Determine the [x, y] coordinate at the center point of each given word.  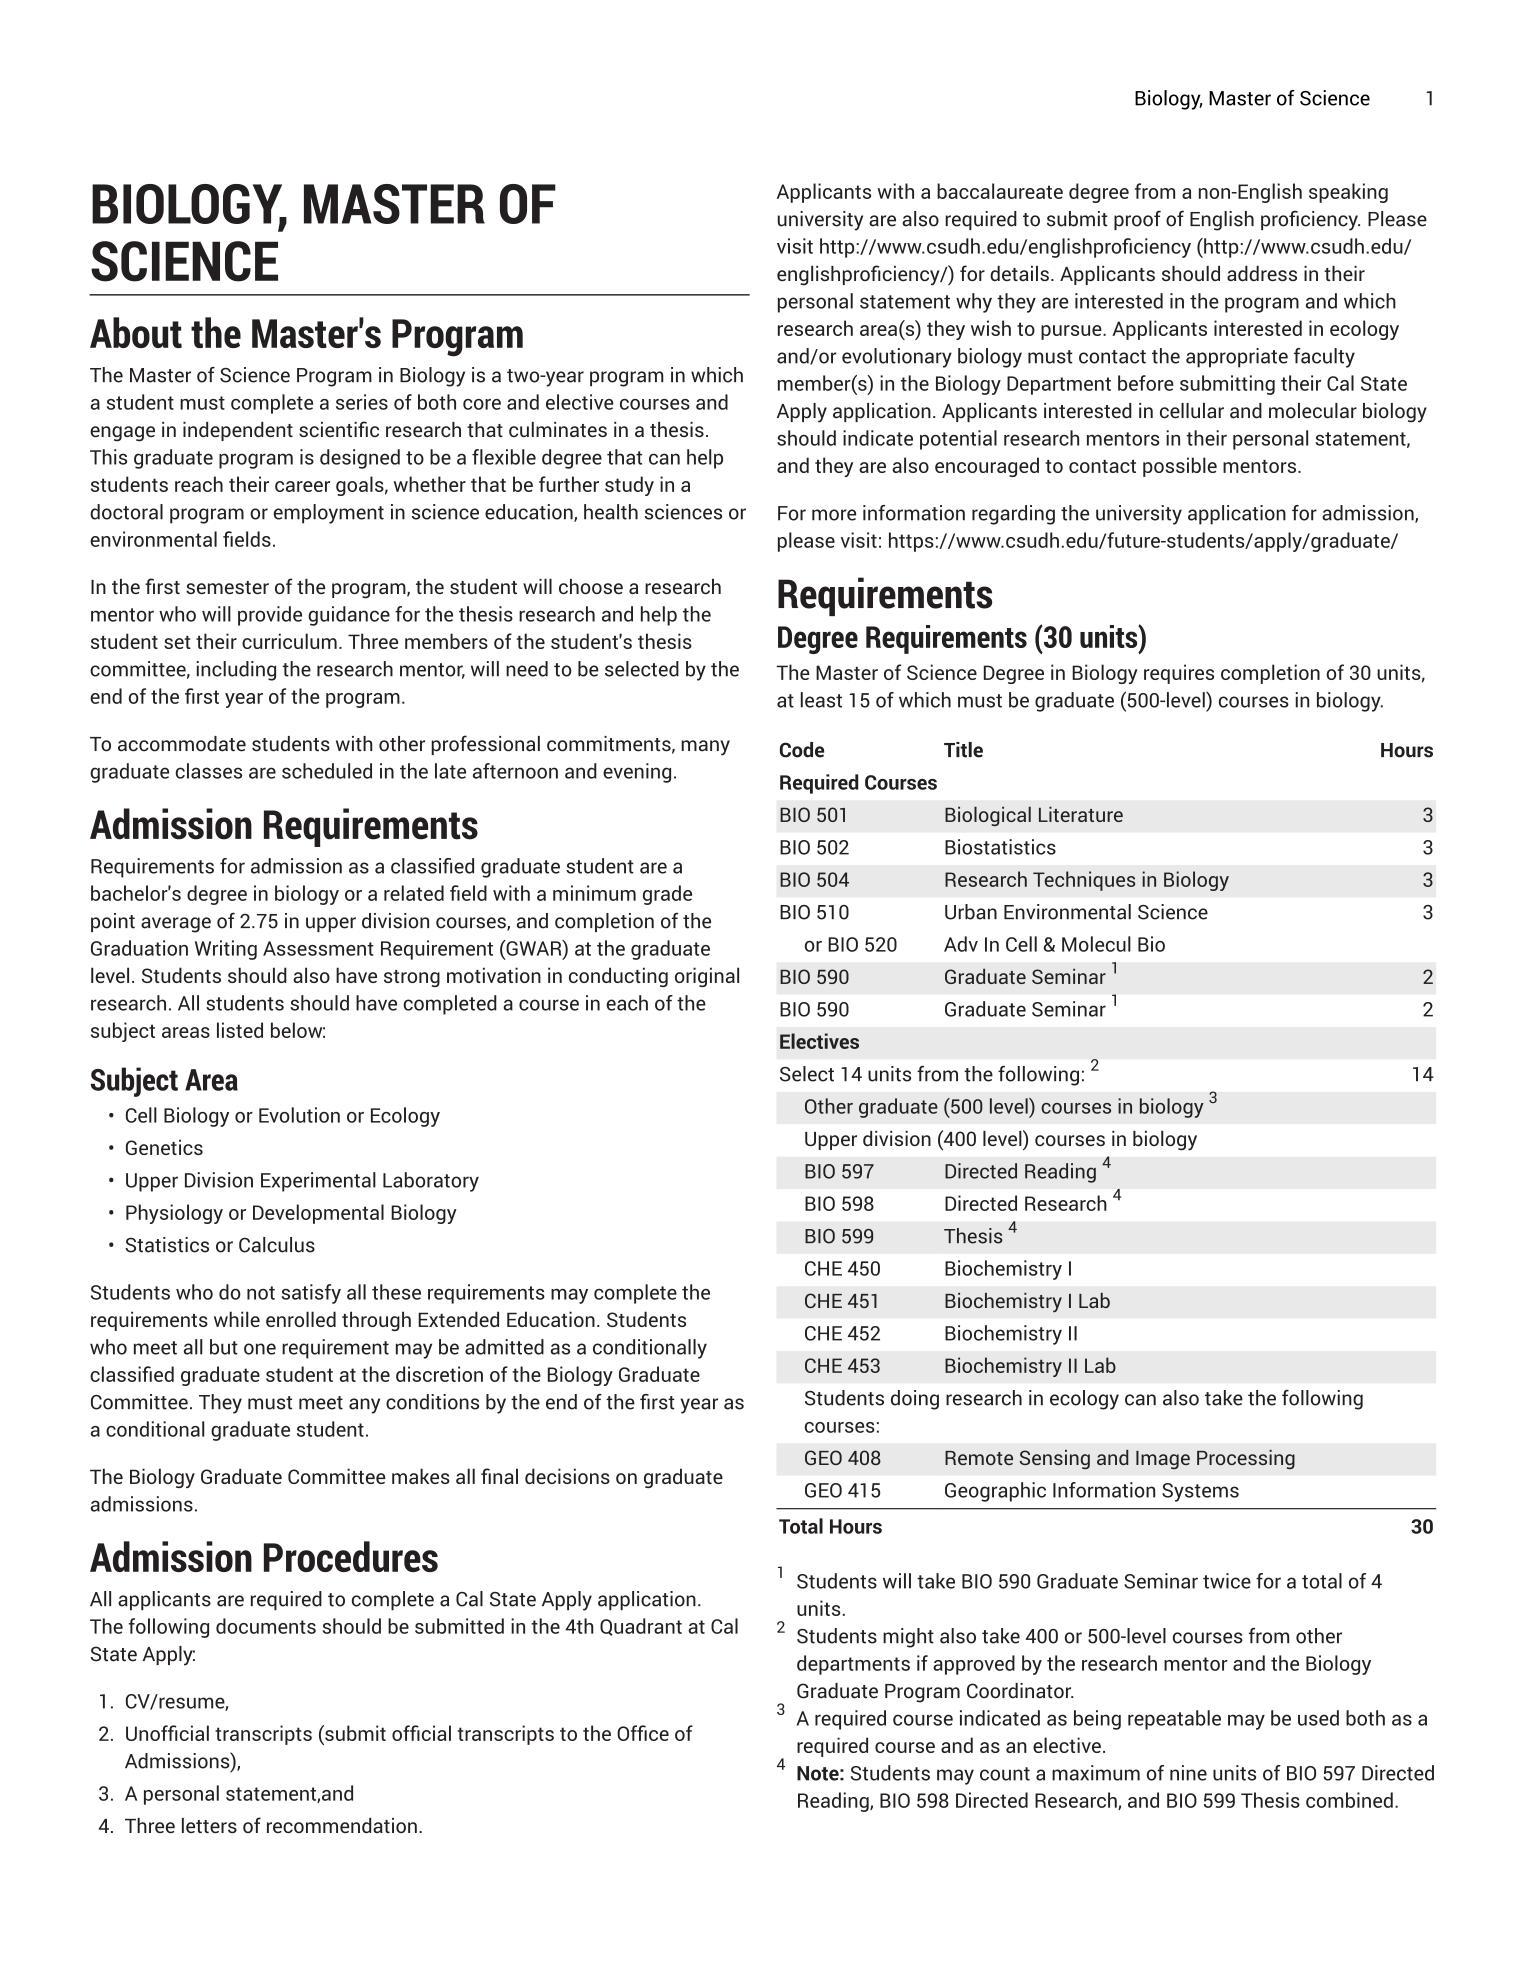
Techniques [1084, 881]
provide [270, 616]
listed [240, 1030]
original [707, 977]
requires [1179, 674]
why [974, 303]
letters [209, 1825]
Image [1163, 1460]
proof [1137, 220]
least [821, 700]
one [260, 1349]
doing [915, 1400]
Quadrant [641, 1627]
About [136, 332]
